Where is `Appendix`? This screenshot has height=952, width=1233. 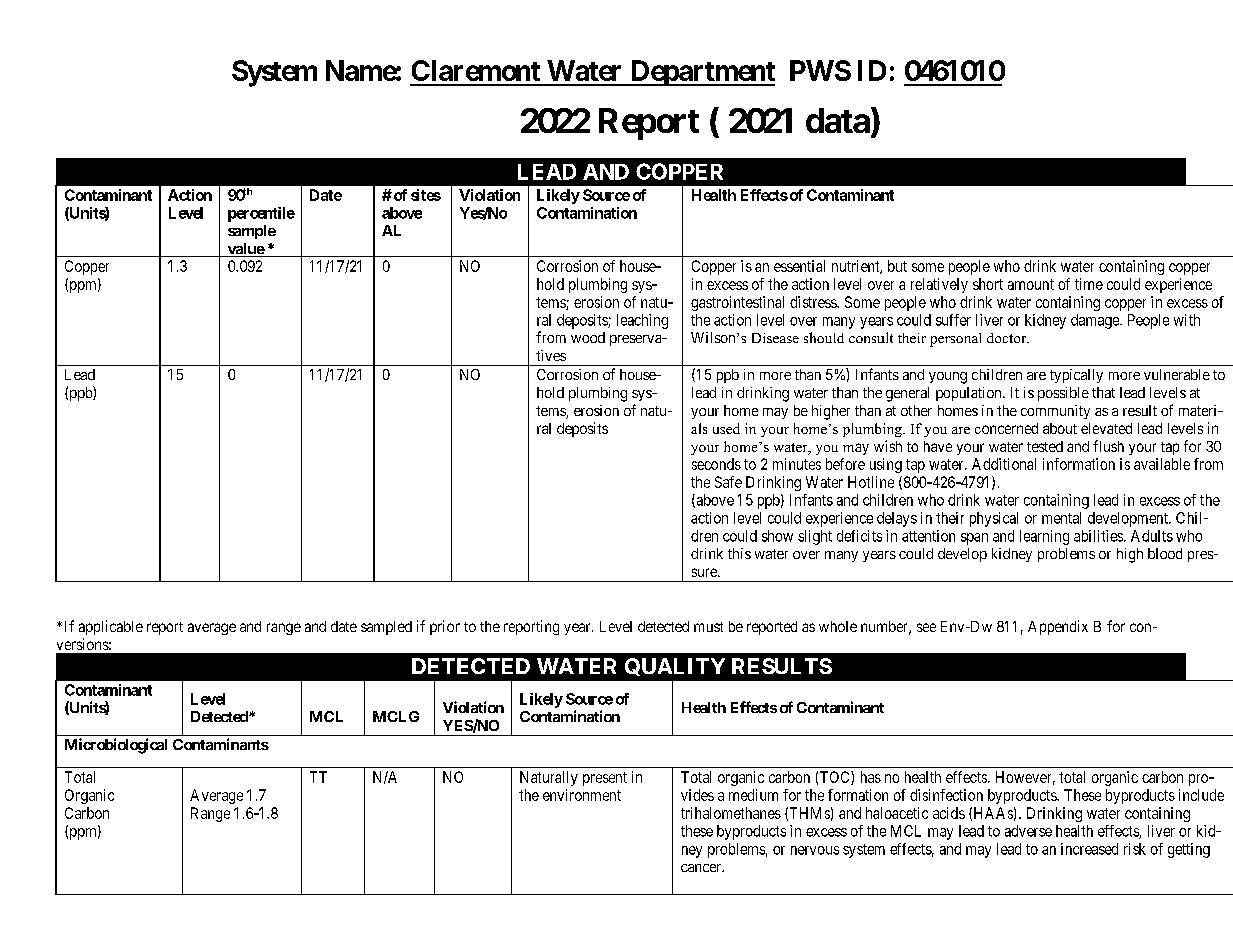 Appendix is located at coordinates (1058, 627).
